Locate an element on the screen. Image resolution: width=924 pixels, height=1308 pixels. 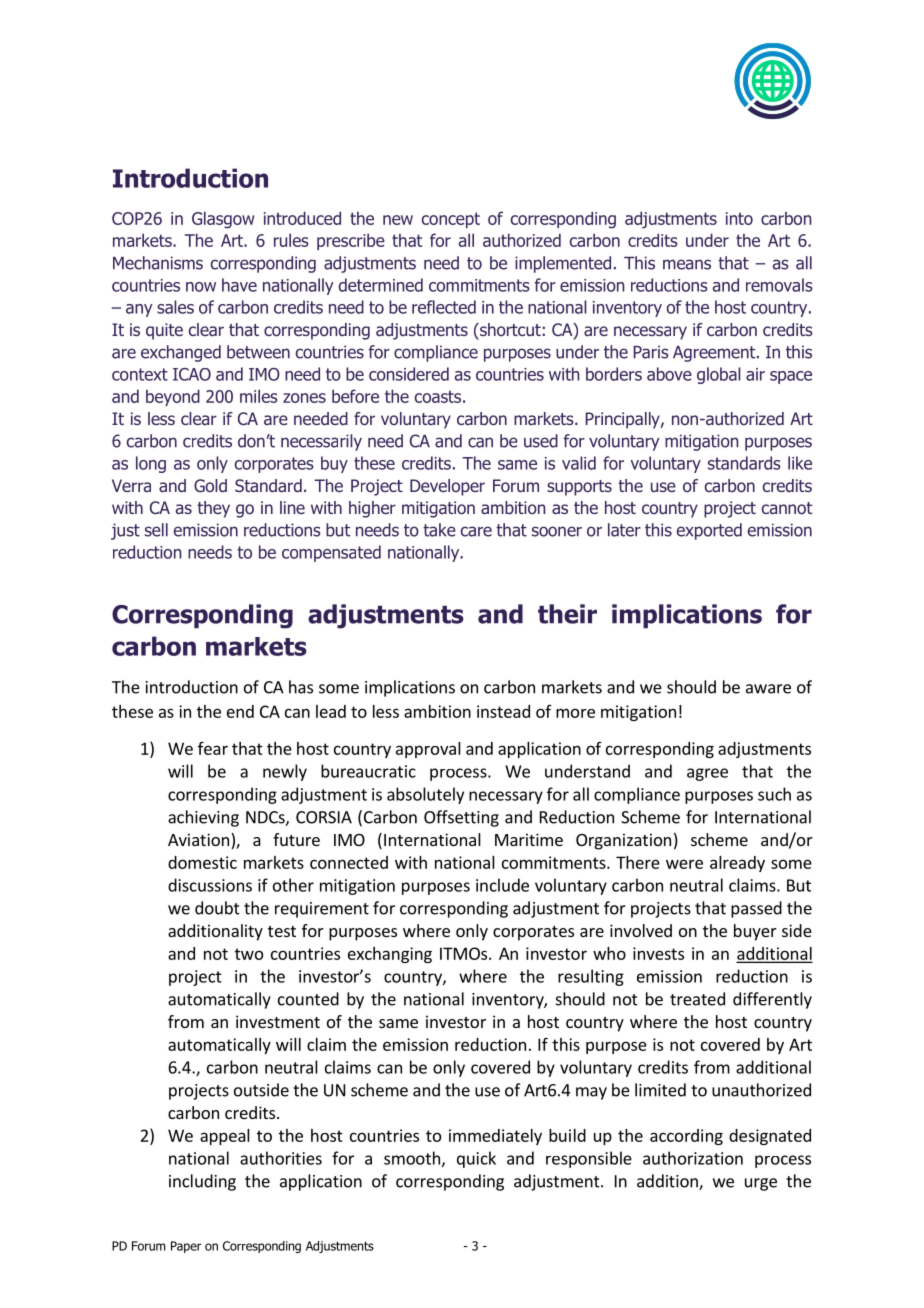
exported is located at coordinates (709, 531).
